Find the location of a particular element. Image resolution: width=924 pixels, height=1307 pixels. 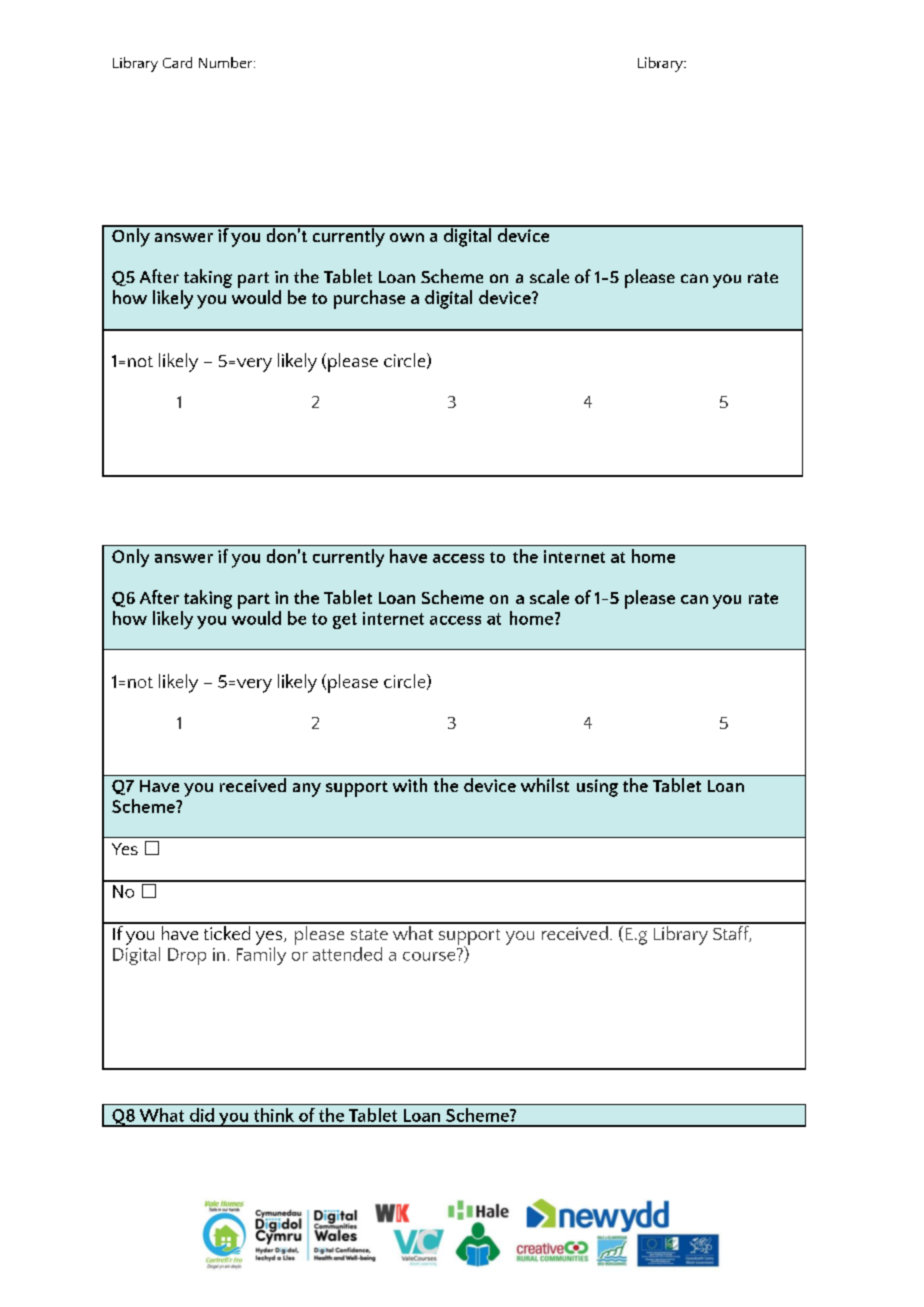

ticked is located at coordinates (226, 931).
